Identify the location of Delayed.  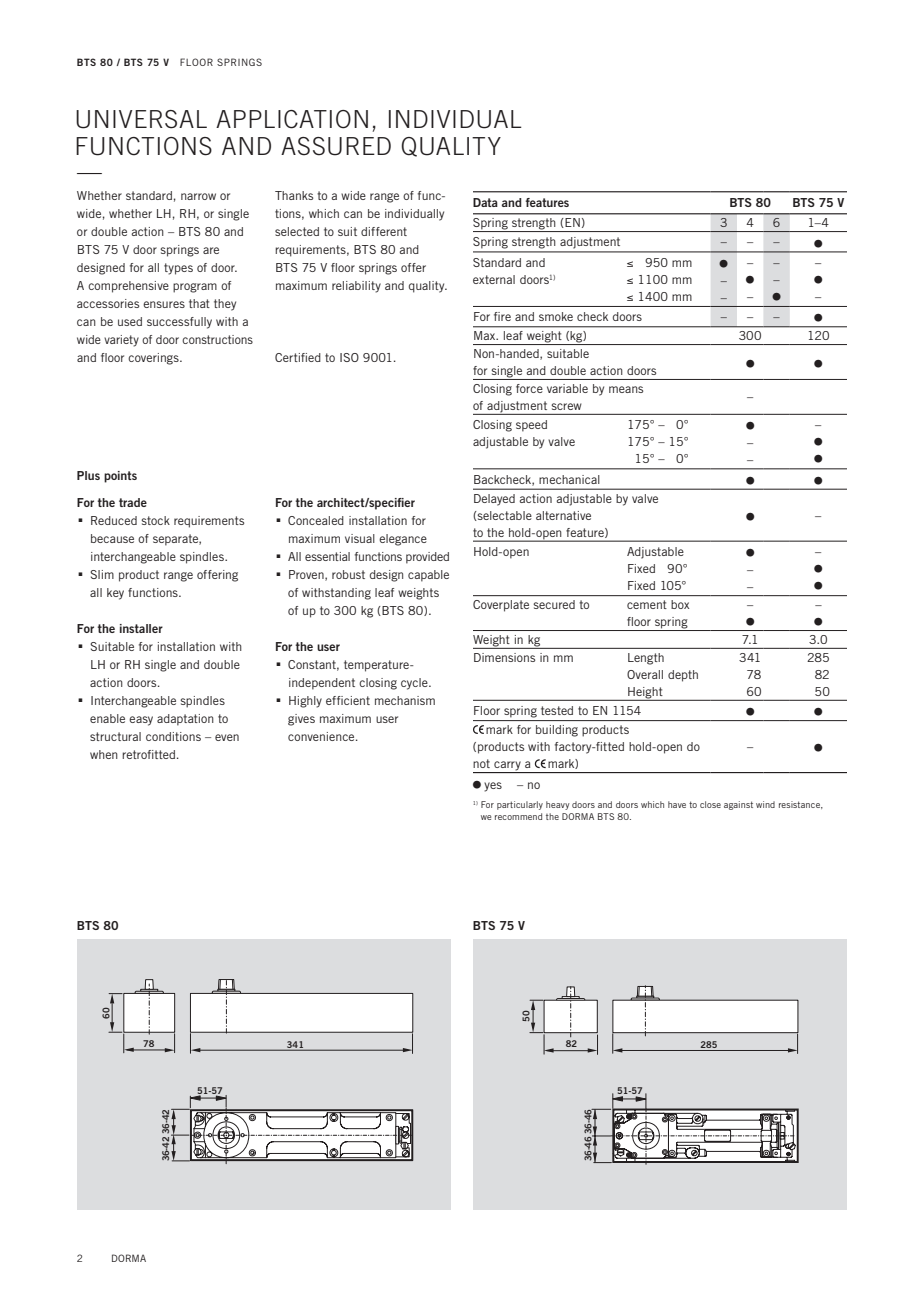
(494, 500).
